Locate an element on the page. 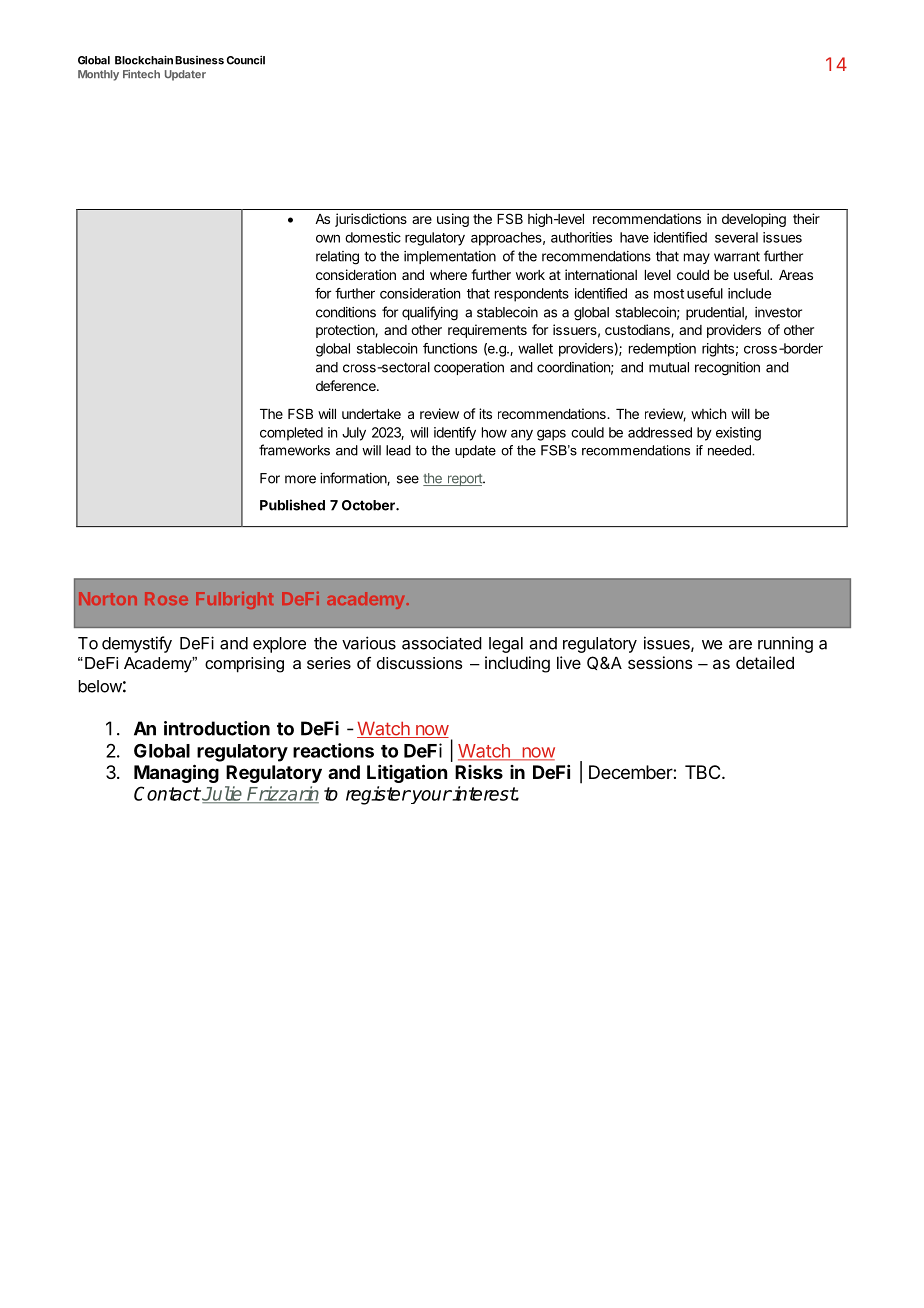  Council is located at coordinates (246, 60).
